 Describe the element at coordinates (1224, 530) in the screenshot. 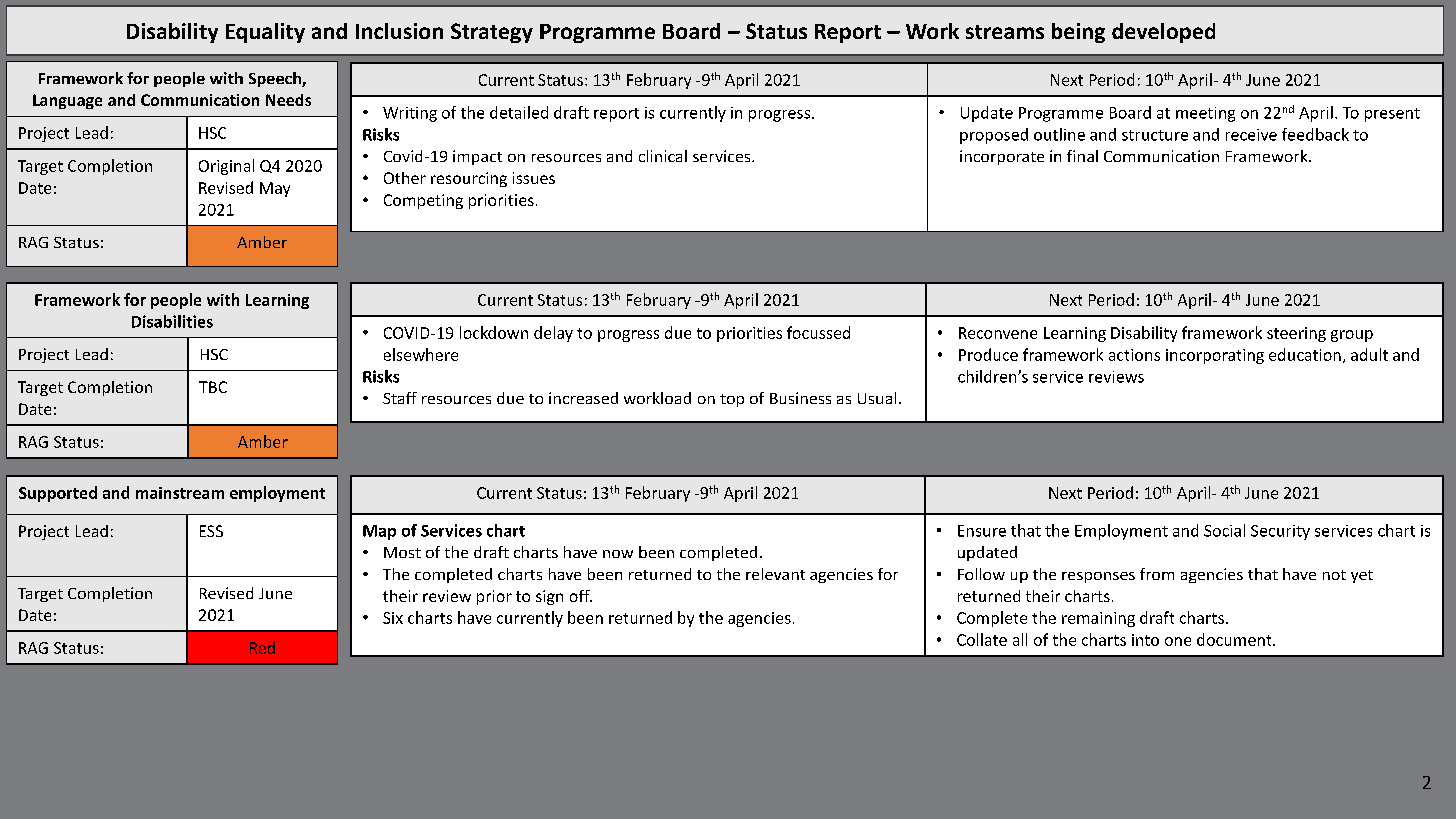

I see `Social` at that location.
